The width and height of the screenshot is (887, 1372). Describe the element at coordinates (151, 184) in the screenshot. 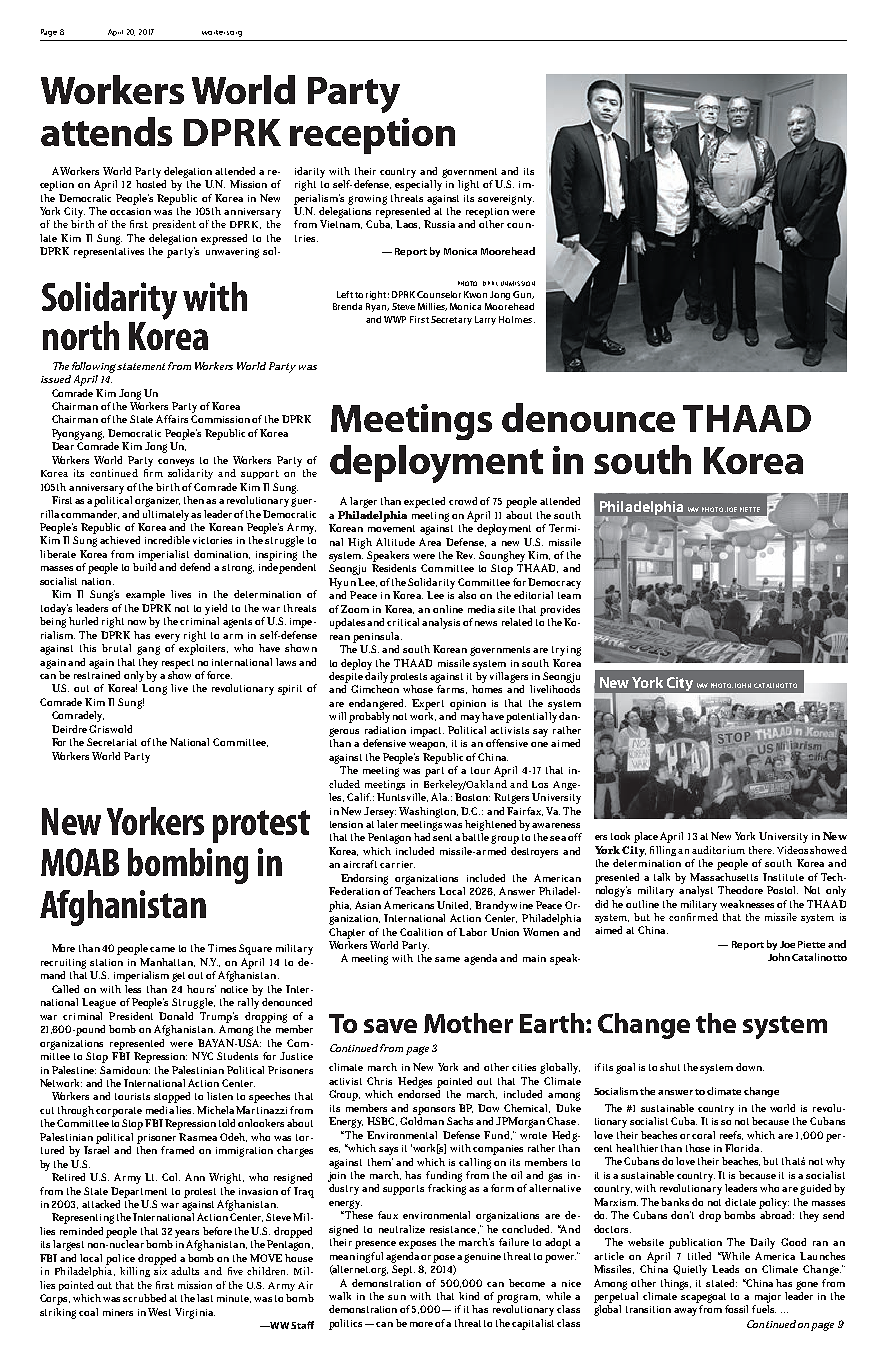

I see `hosted` at that location.
